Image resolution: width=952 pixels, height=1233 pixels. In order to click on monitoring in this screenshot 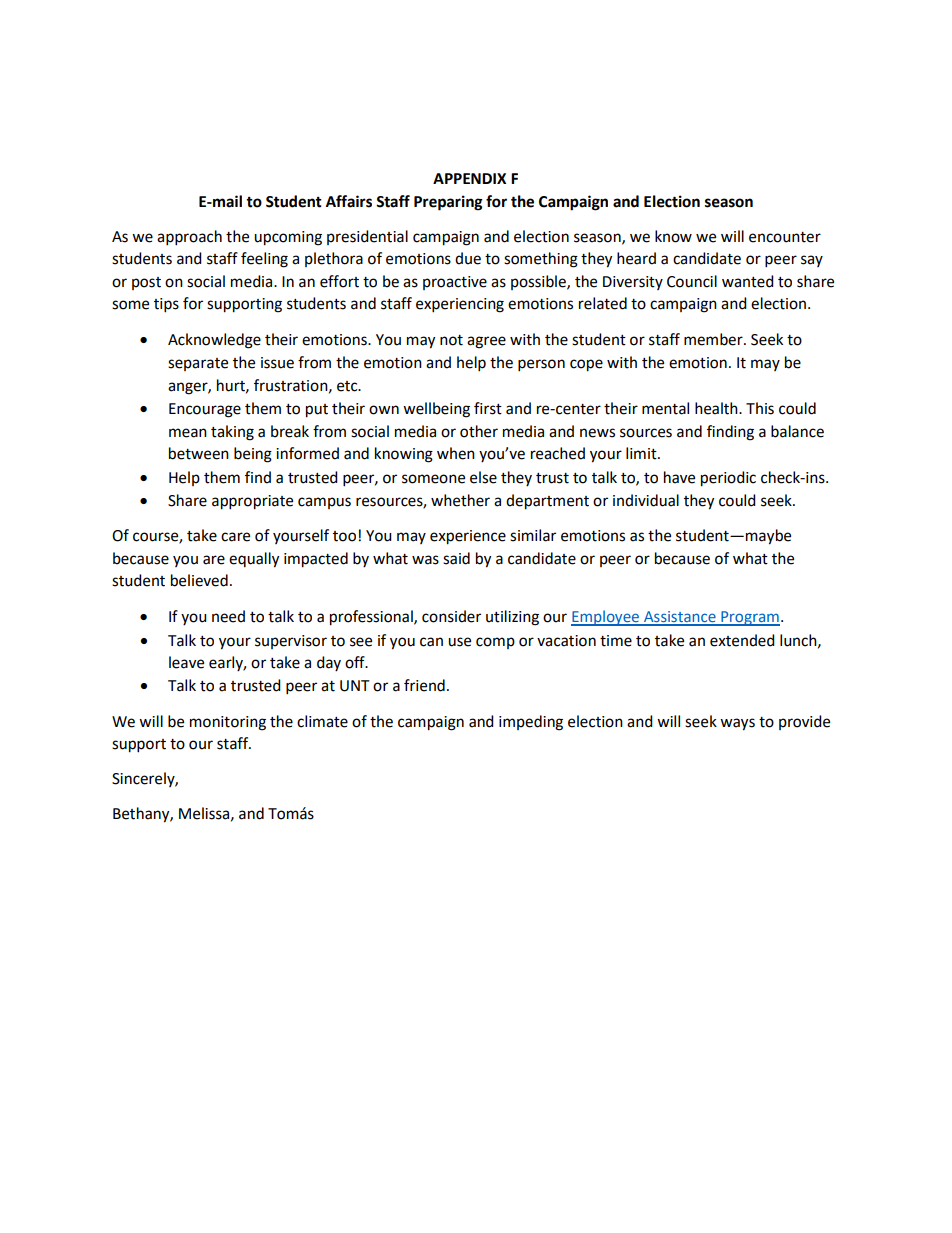, I will do `click(228, 723)`.
